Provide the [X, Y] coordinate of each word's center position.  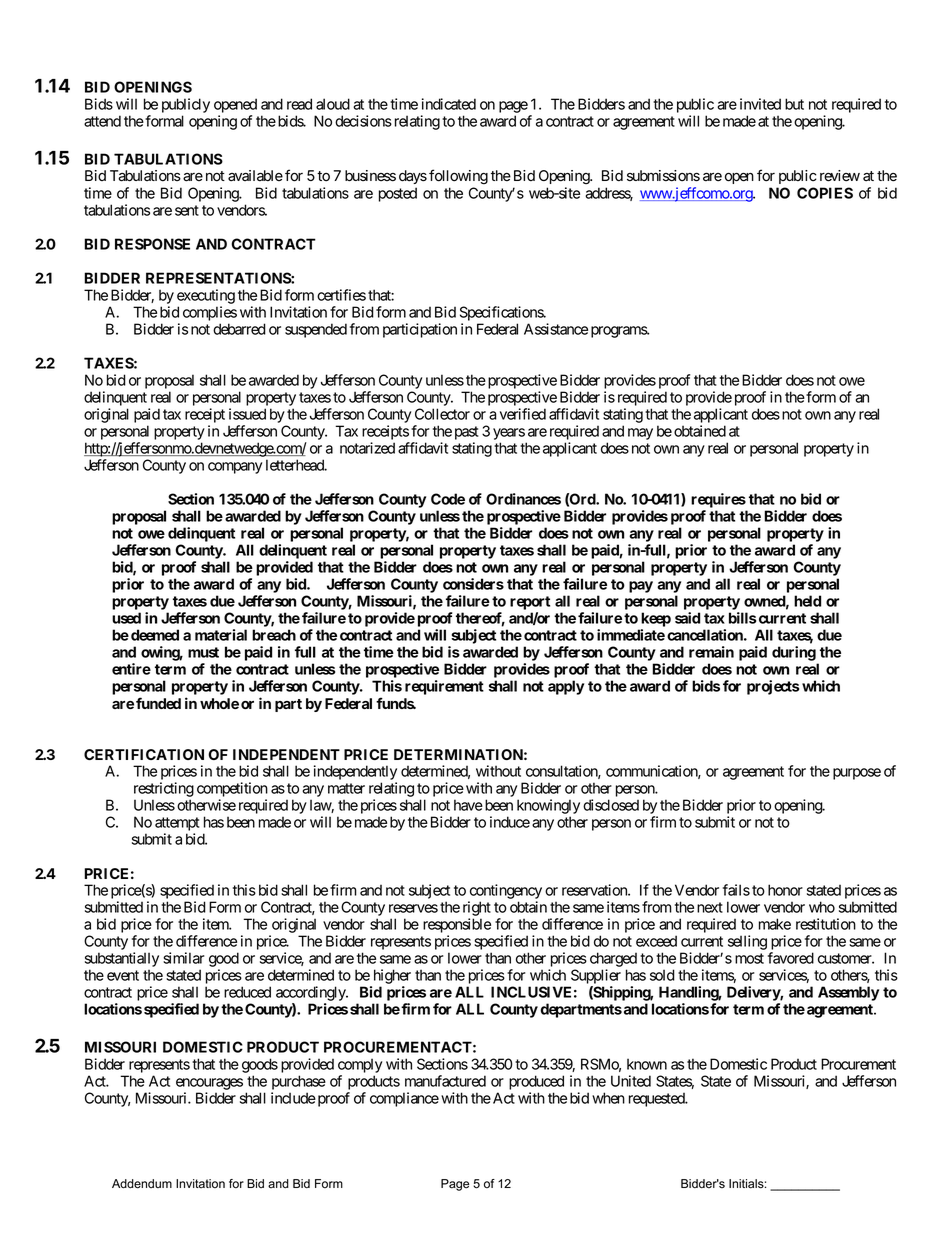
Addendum [142, 1184]
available [255, 176]
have [468, 805]
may [640, 434]
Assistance [556, 329]
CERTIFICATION [144, 754]
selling [747, 942]
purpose [857, 774]
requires [718, 500]
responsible [457, 925]
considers [473, 584]
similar [183, 958]
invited [760, 104]
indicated [449, 104]
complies [210, 313]
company [235, 468]
